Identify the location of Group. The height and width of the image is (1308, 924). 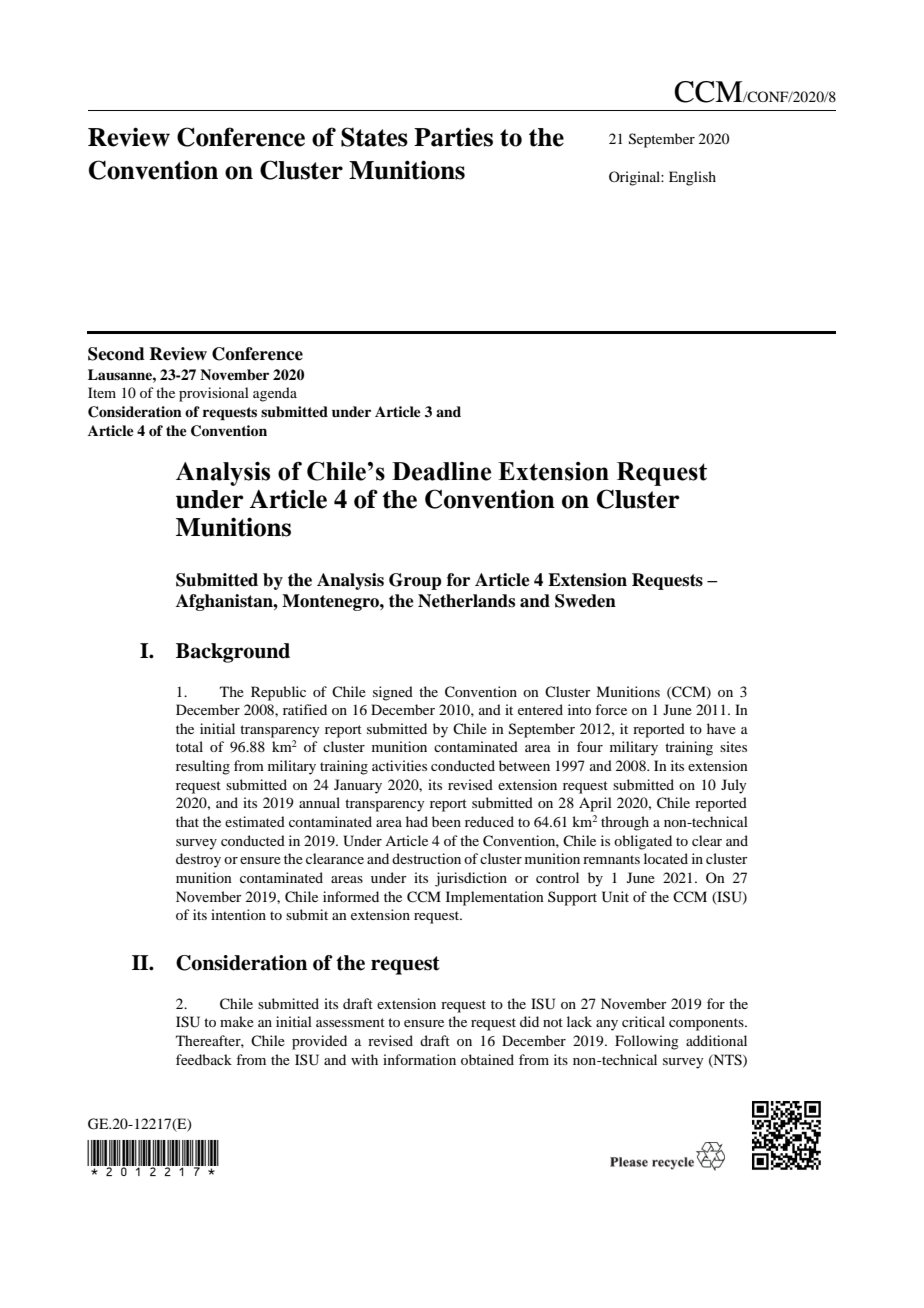
(415, 581).
